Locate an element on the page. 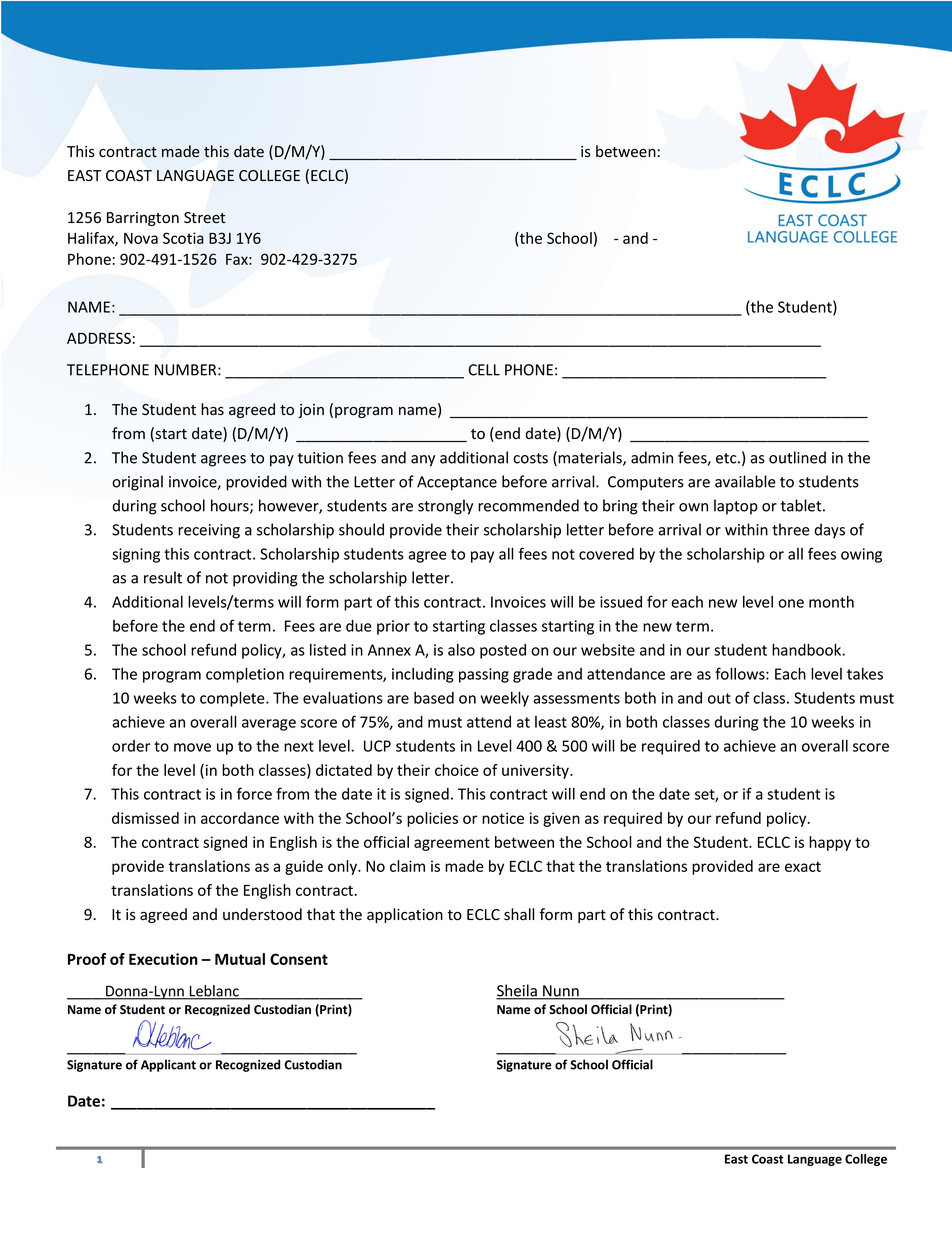  Sheila is located at coordinates (517, 991).
